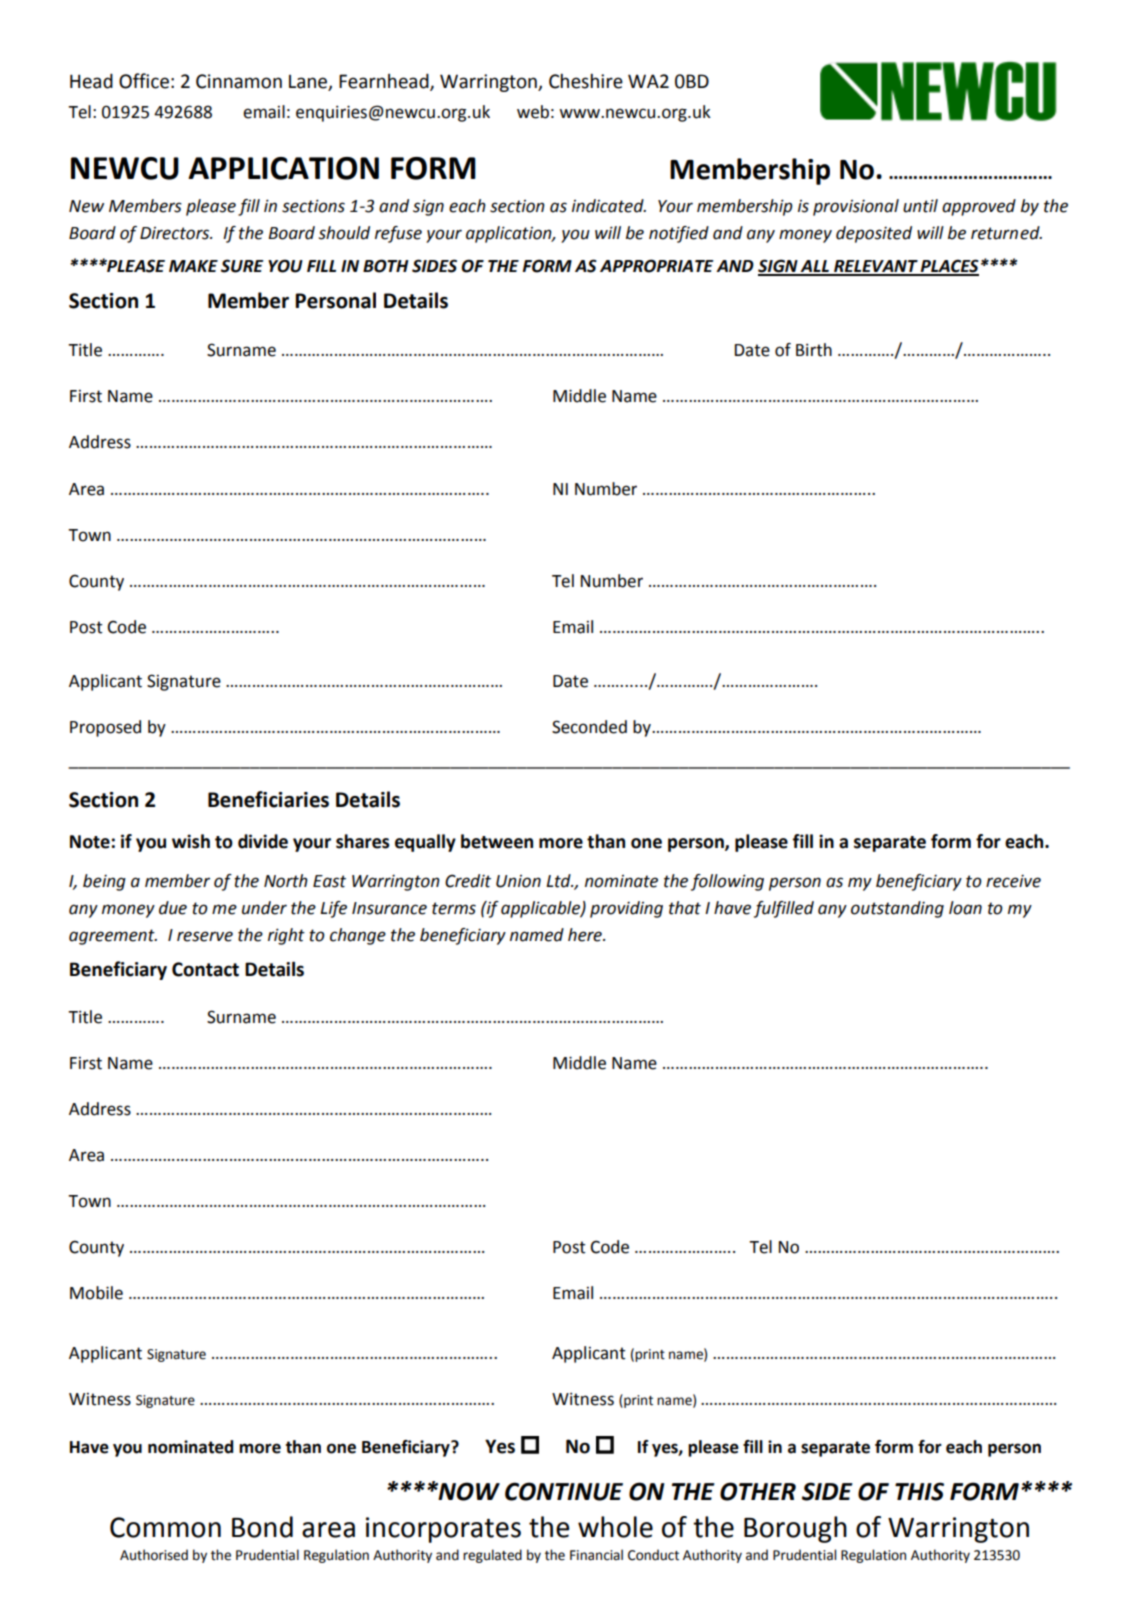 Image resolution: width=1141 pixels, height=1614 pixels. I want to click on until, so click(920, 206).
